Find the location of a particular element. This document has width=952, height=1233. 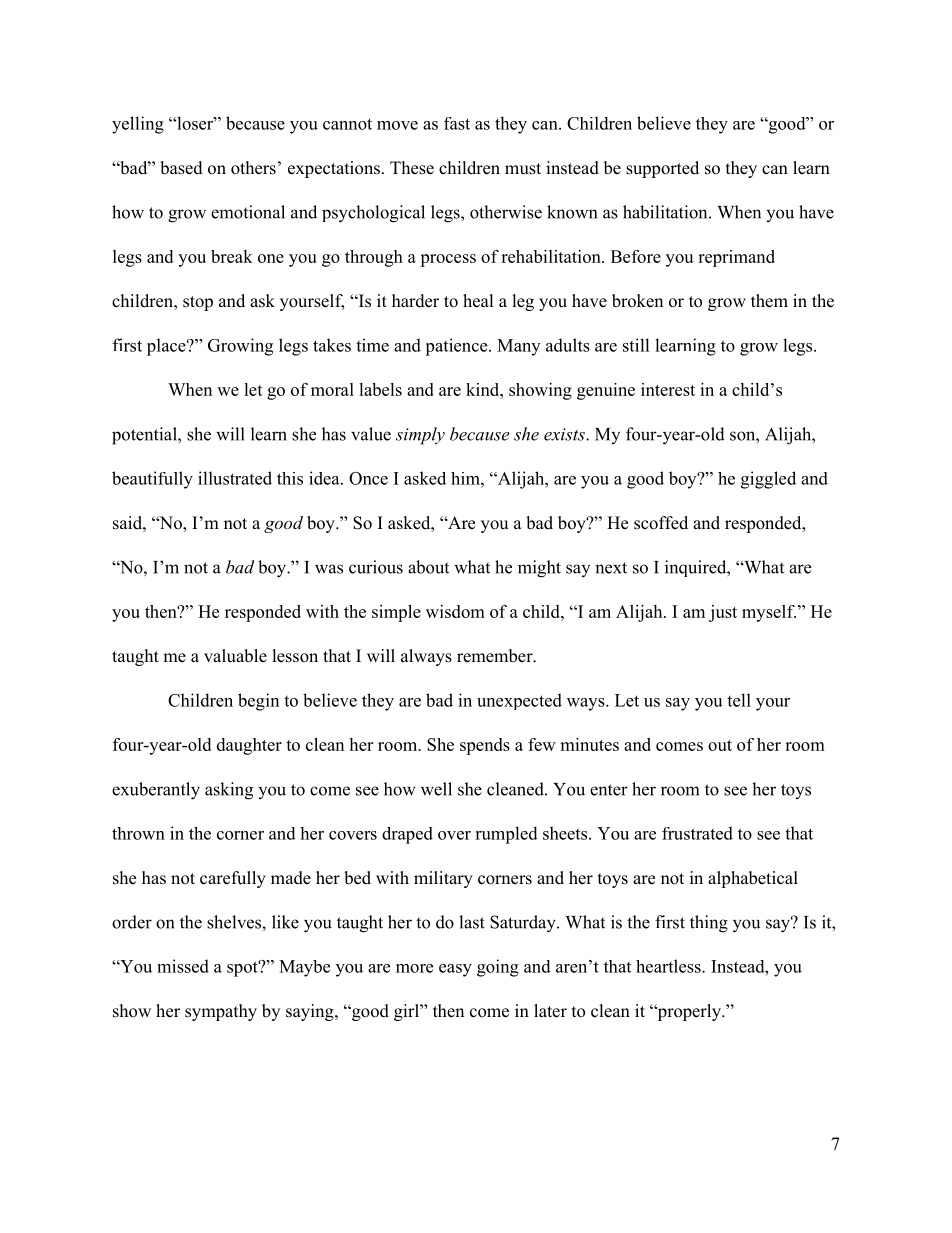

was is located at coordinates (329, 569).
